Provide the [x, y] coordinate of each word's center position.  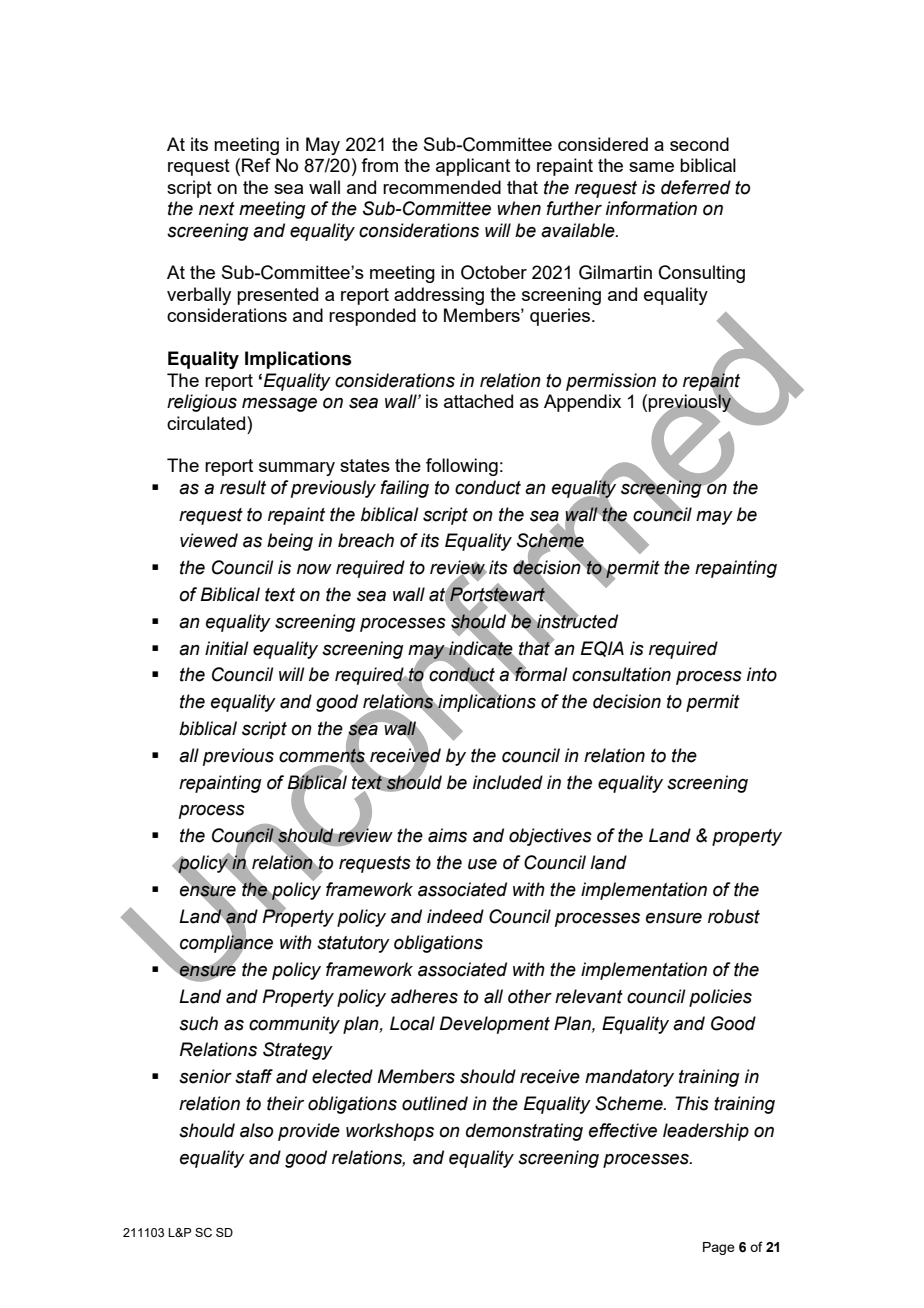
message [279, 405]
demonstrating [524, 1132]
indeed [455, 916]
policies [720, 998]
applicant [473, 167]
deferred [696, 187]
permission [611, 382]
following [462, 467]
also [256, 1130]
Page [719, 1248]
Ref [256, 165]
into [762, 674]
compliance [226, 944]
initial [227, 648]
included [508, 782]
